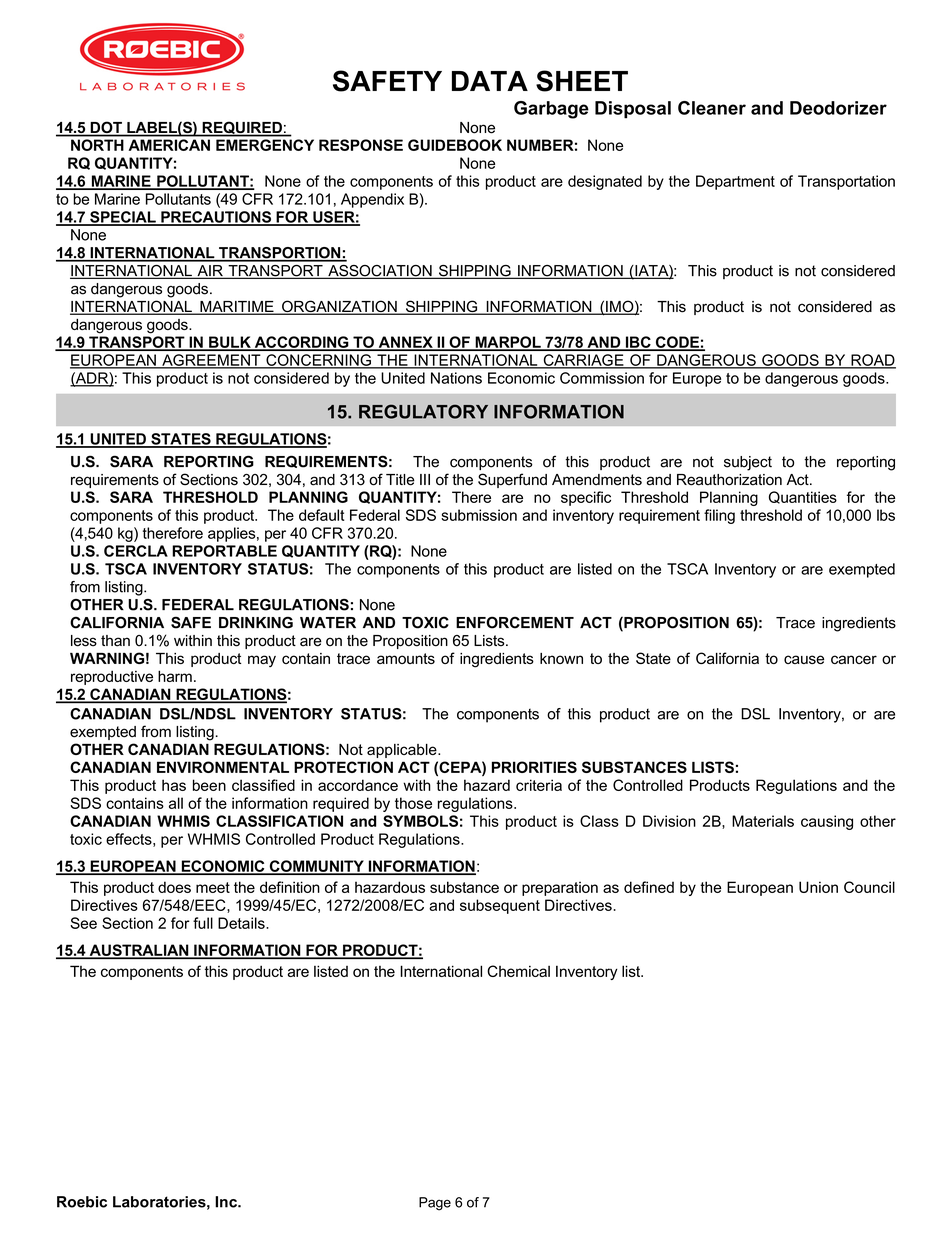 This screenshot has height=1233, width=952. I want to click on cause, so click(804, 659).
